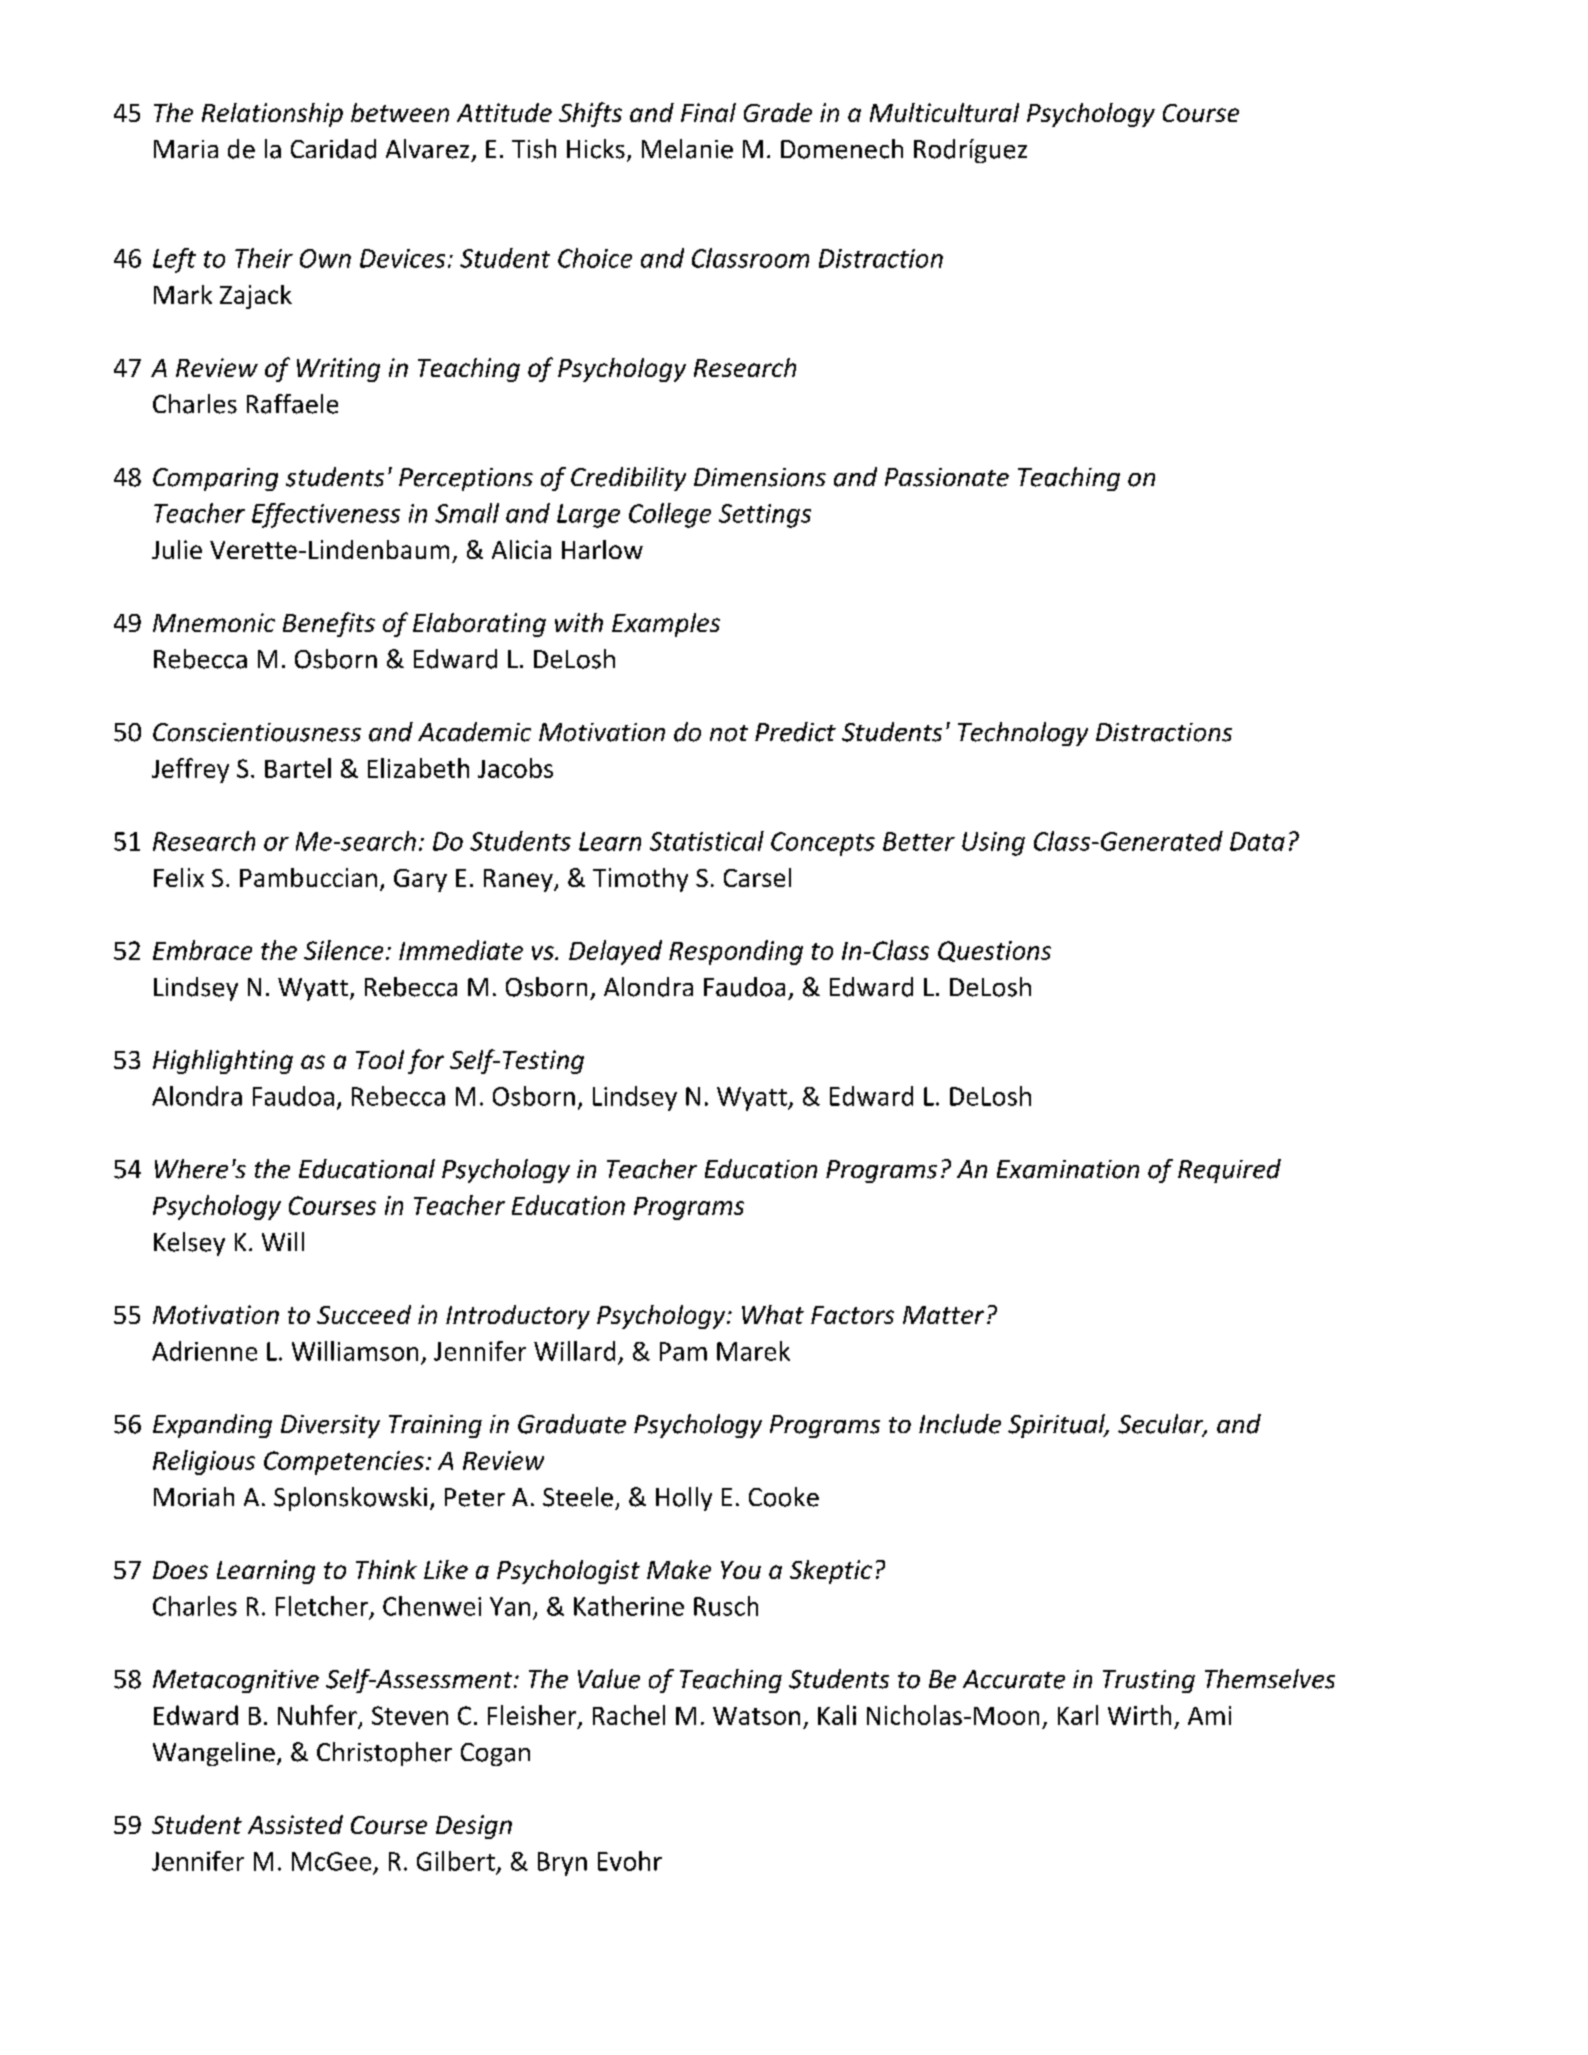 The height and width of the document is (2055, 1588). Describe the element at coordinates (1068, 1169) in the document. I see `Examination` at that location.
